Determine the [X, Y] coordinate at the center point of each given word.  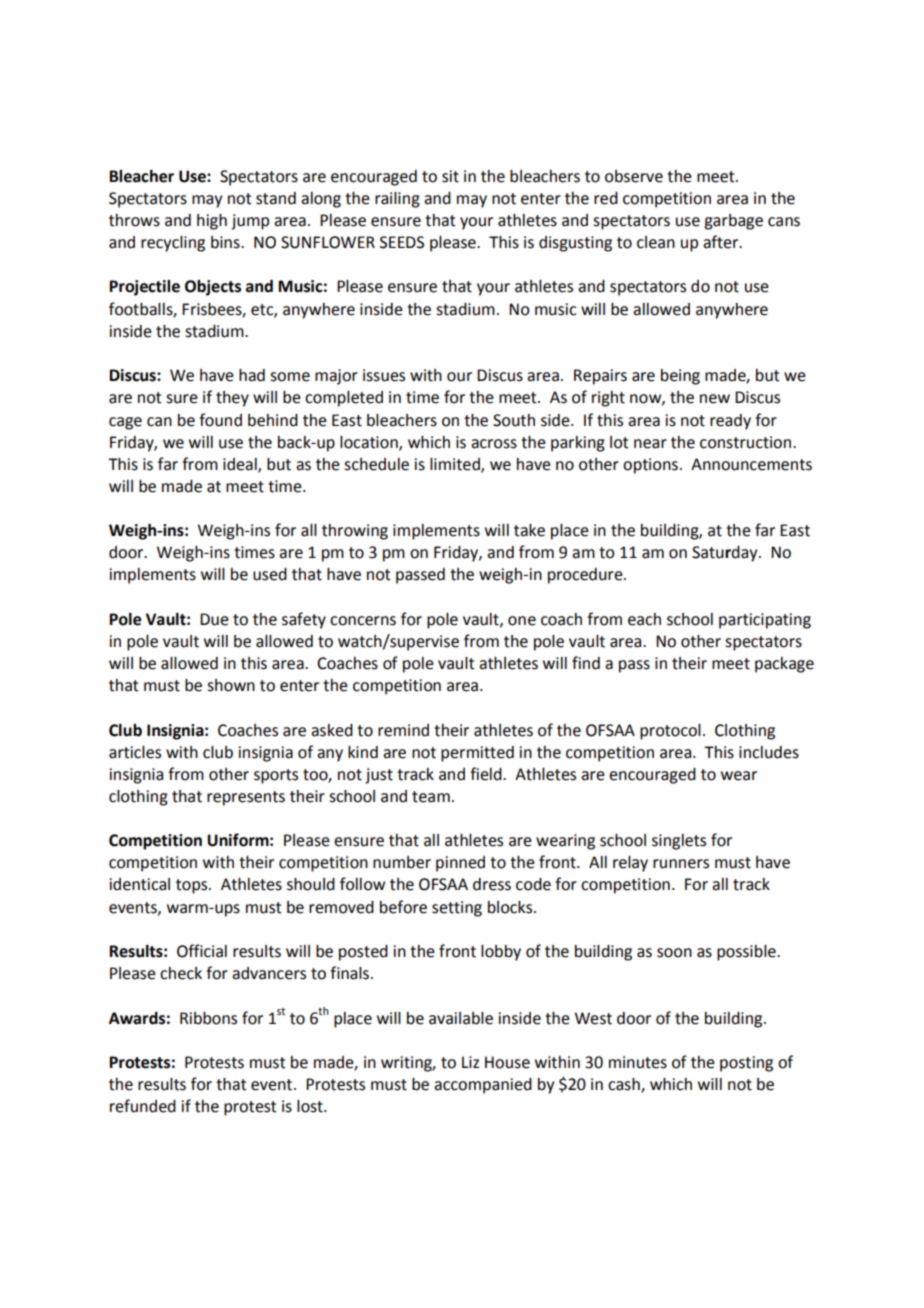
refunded [143, 1106]
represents [246, 798]
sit [450, 176]
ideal [241, 465]
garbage [733, 222]
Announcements [751, 464]
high [212, 222]
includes [769, 752]
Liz [470, 1062]
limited [456, 465]
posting [746, 1064]
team [431, 797]
